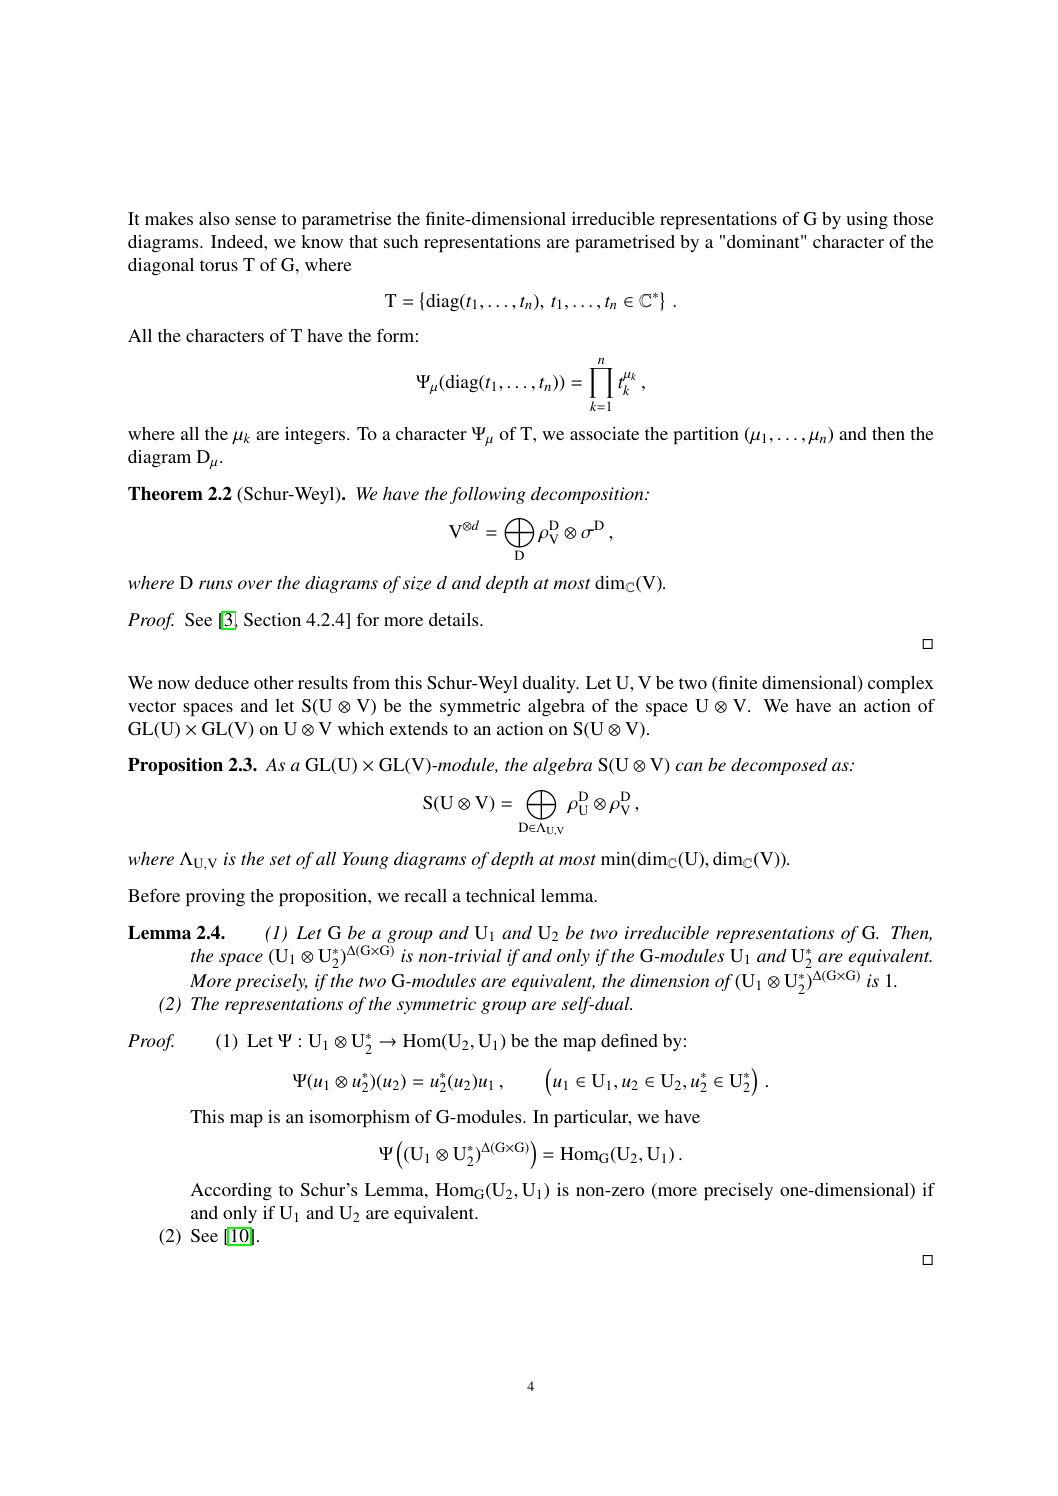  What do you see at coordinates (488, 495) in the screenshot?
I see `following` at bounding box center [488, 495].
